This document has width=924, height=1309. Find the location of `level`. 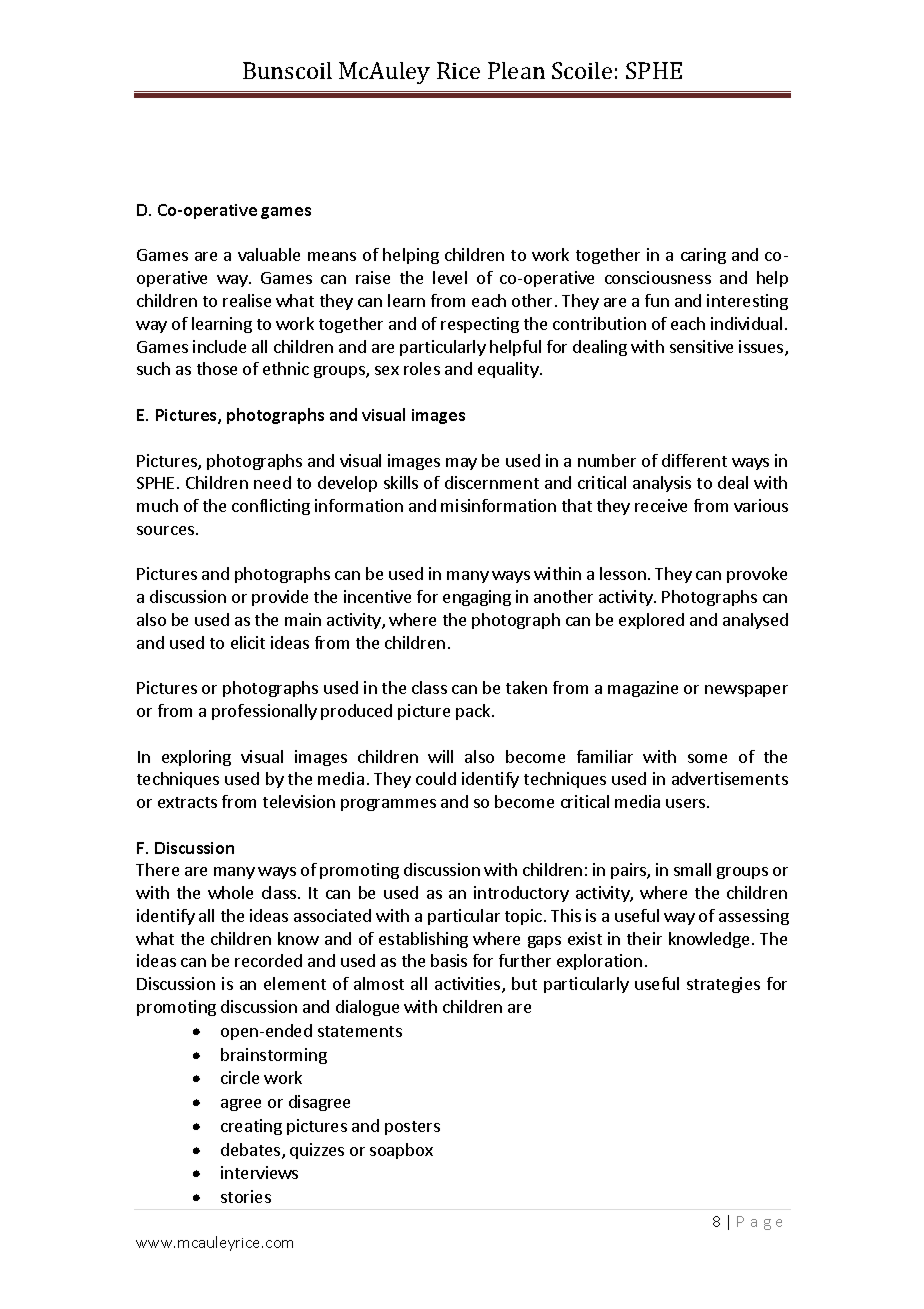

level is located at coordinates (450, 277).
